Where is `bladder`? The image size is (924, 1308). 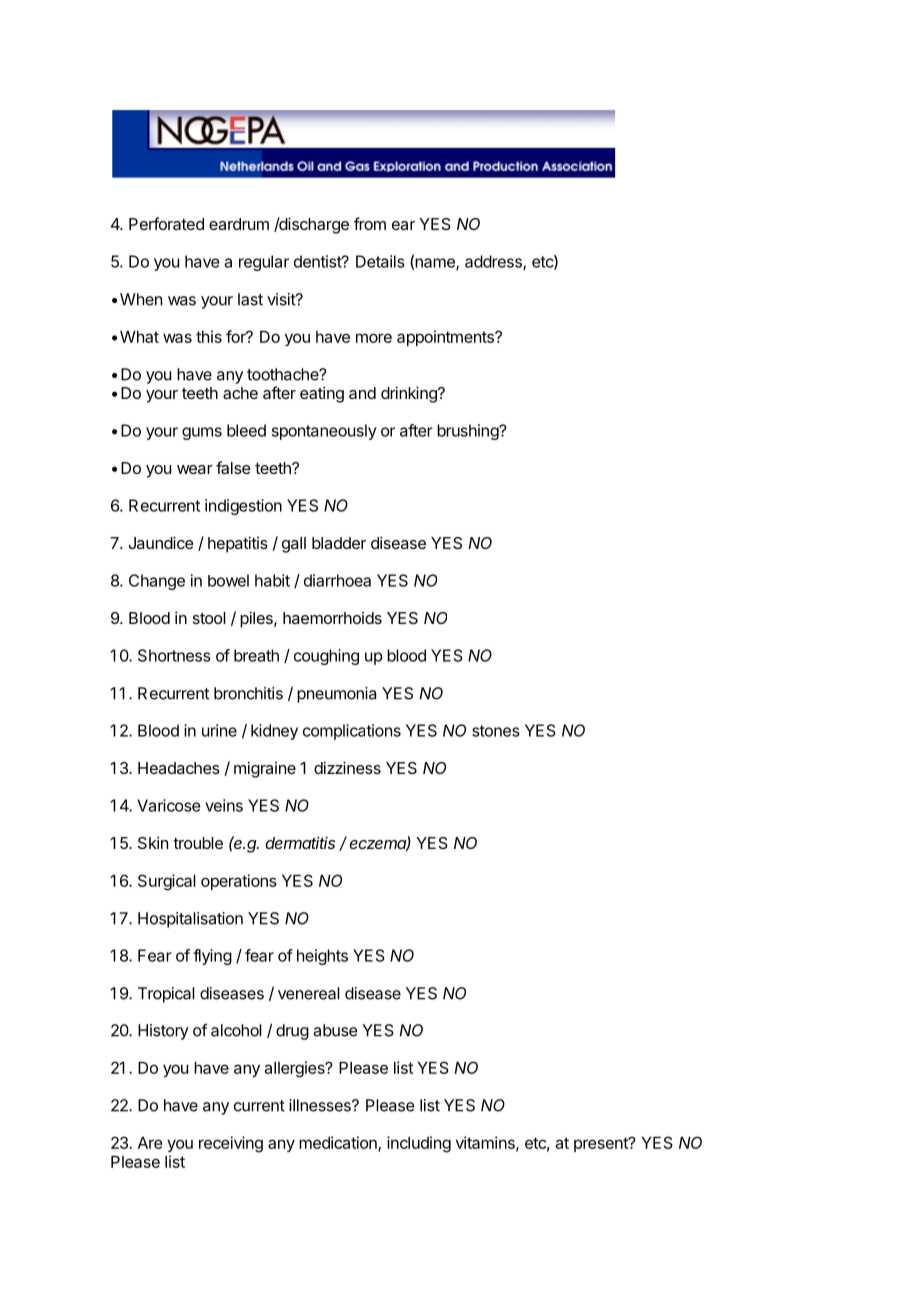 bladder is located at coordinates (339, 543).
